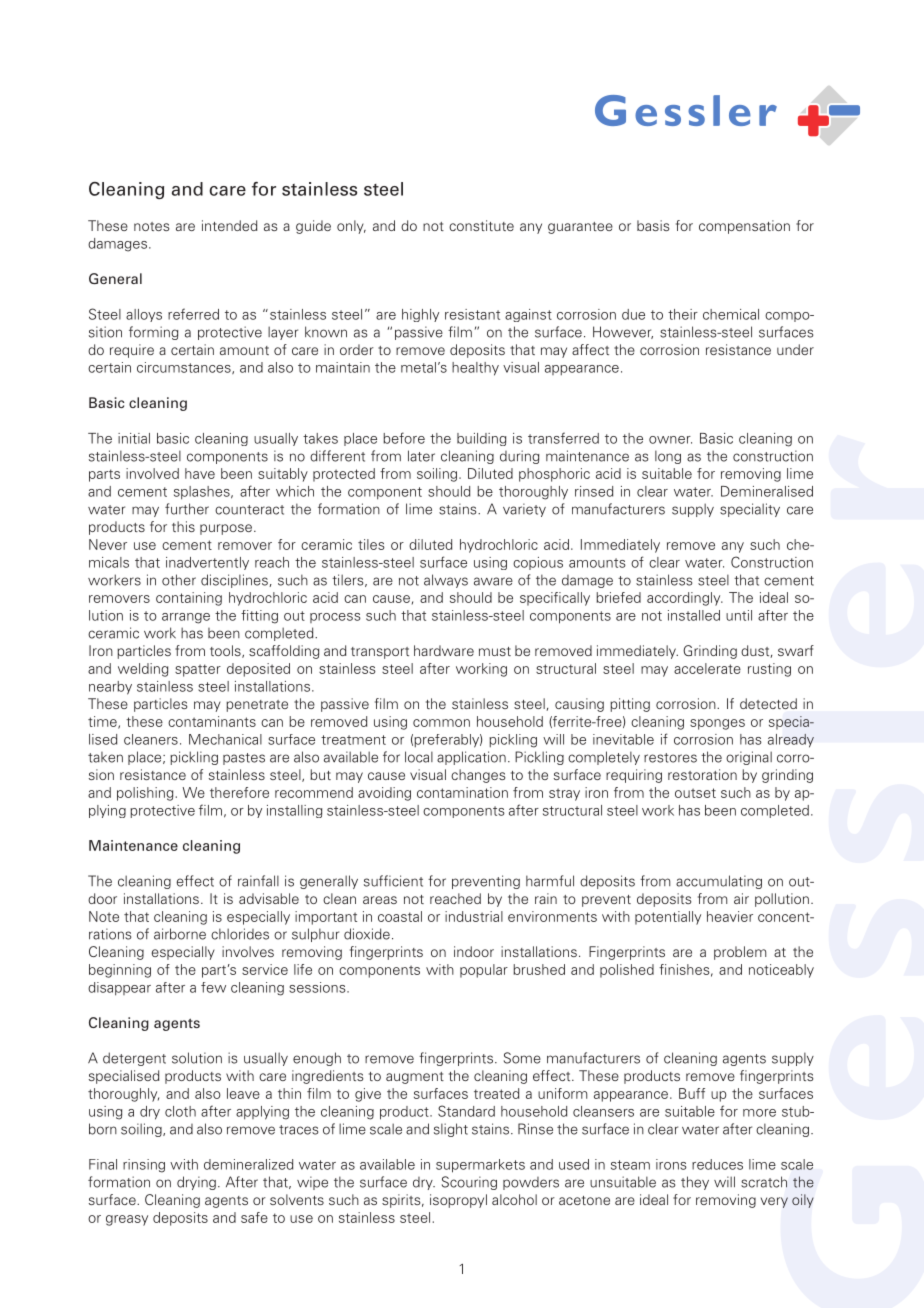 This page has width=924, height=1308. I want to click on popular, so click(484, 971).
